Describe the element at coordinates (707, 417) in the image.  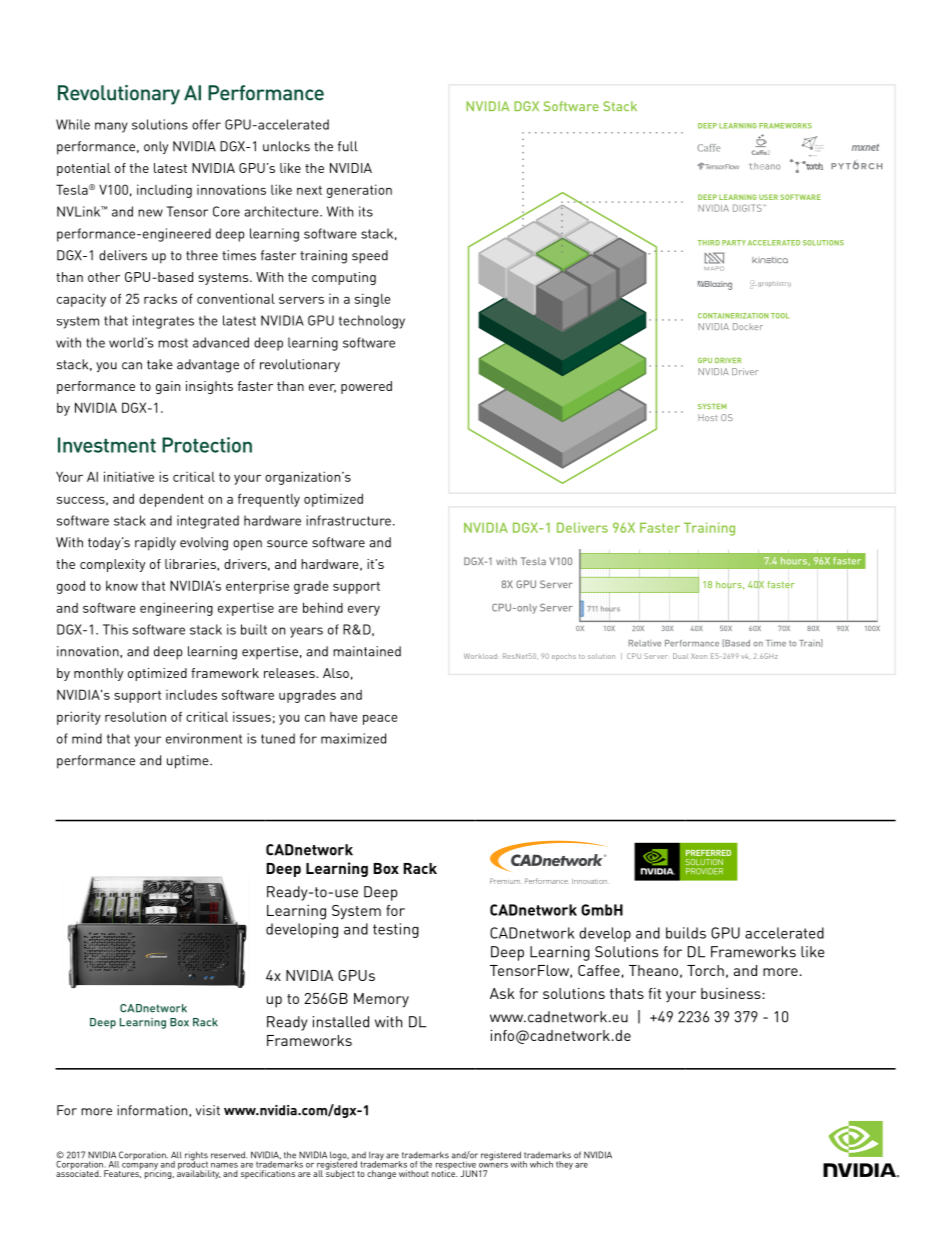
I see `Host` at that location.
